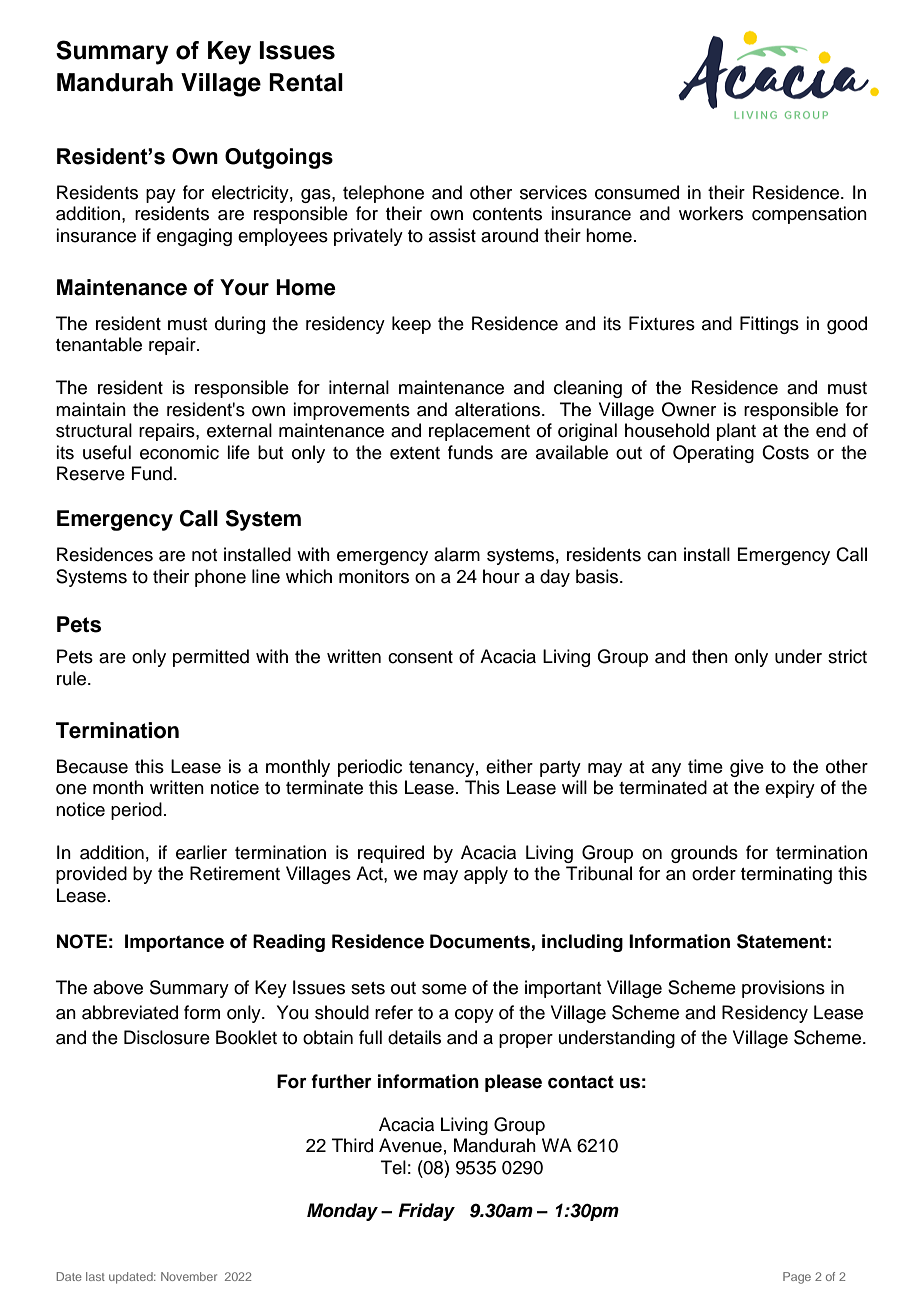 The image size is (924, 1308). What do you see at coordinates (161, 196) in the page?
I see `pay` at bounding box center [161, 196].
